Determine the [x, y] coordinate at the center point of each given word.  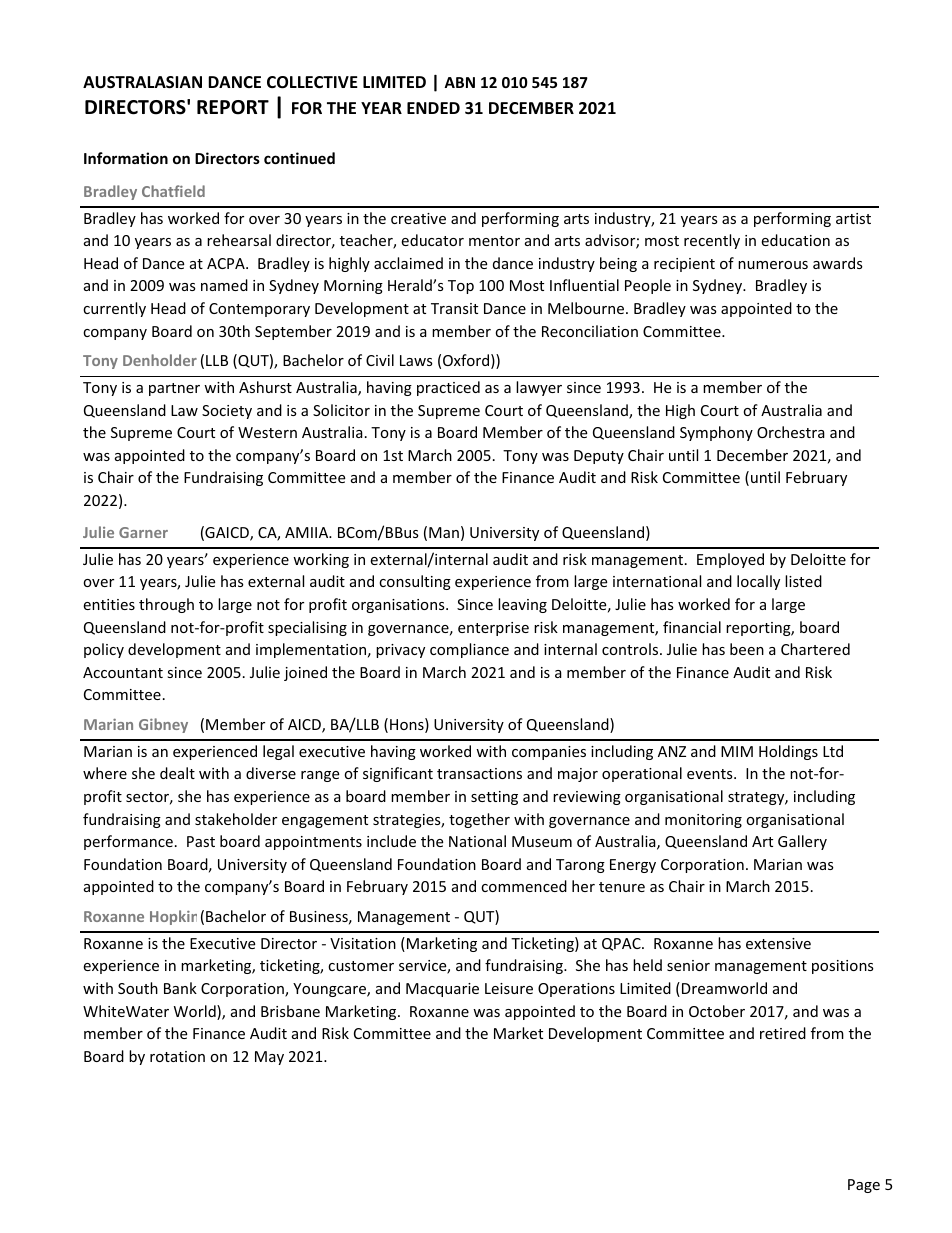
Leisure [509, 988]
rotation [177, 1056]
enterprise [493, 629]
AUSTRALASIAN [142, 82]
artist [853, 218]
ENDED [433, 108]
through [166, 605]
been [747, 649]
